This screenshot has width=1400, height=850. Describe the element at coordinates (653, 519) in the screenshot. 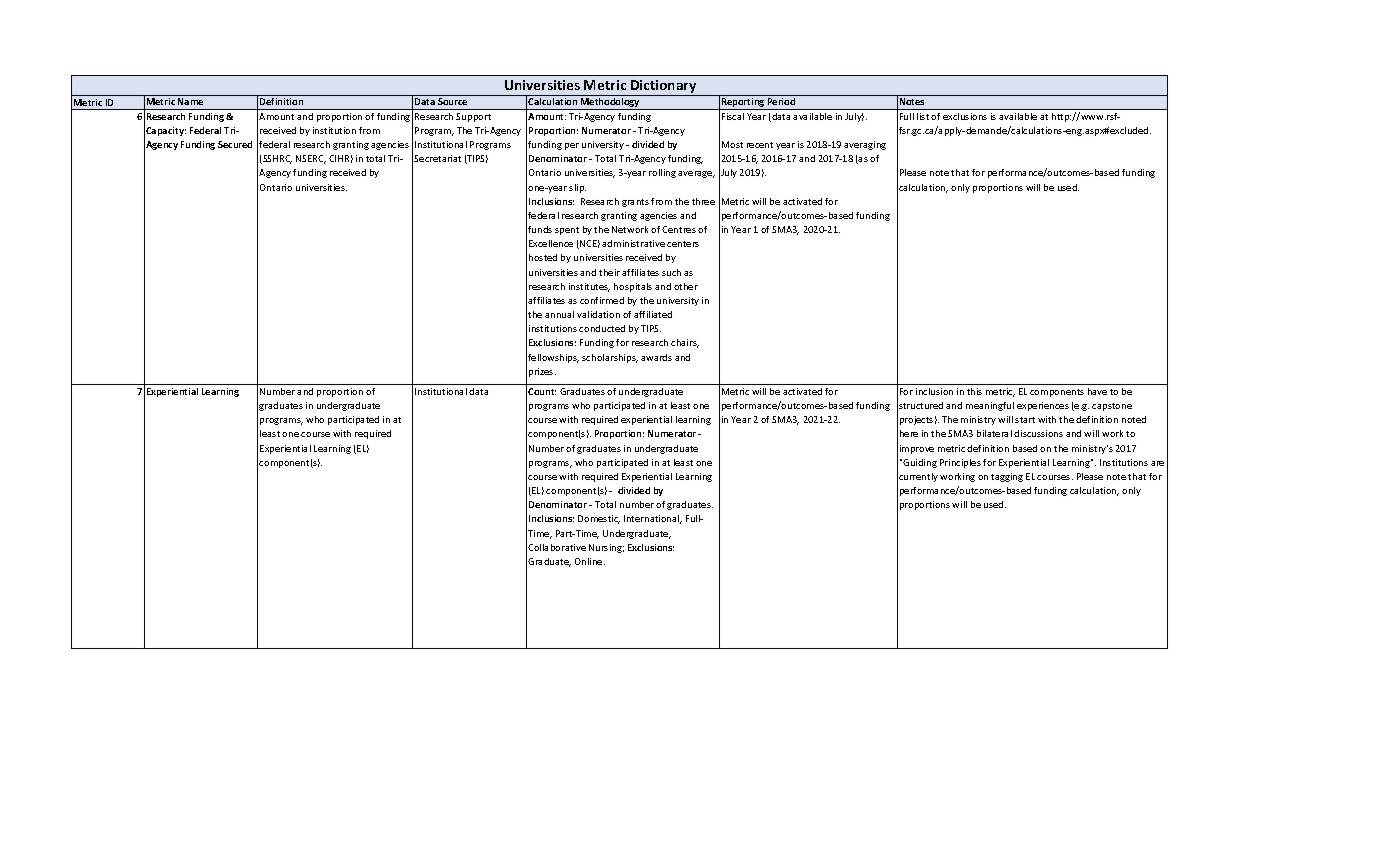

I see `International` at that location.
